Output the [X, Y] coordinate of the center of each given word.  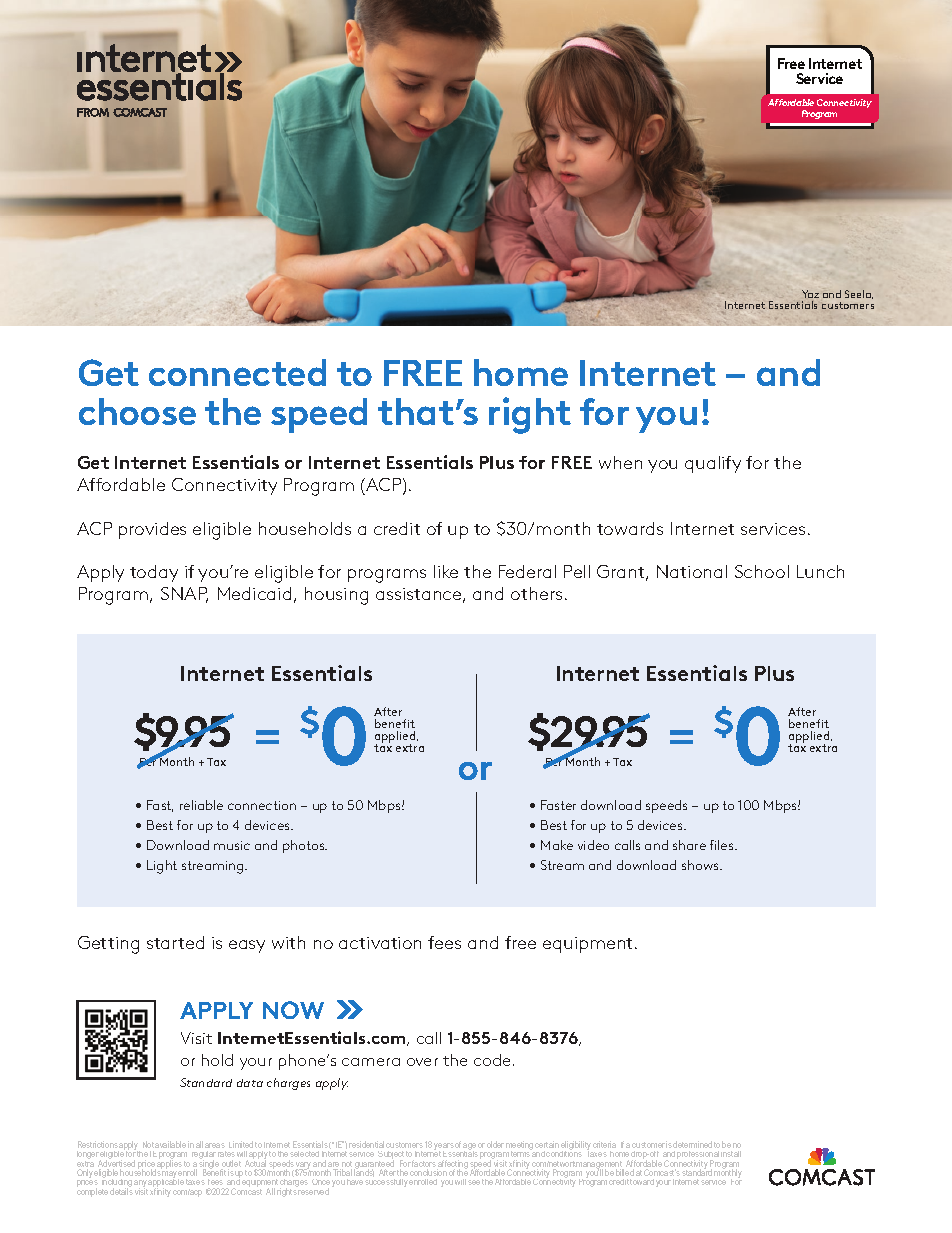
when [620, 462]
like [446, 571]
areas [215, 1145]
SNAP [184, 595]
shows [701, 865]
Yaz [810, 294]
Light [162, 867]
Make [557, 845]
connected [237, 372]
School [762, 571]
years [444, 1148]
